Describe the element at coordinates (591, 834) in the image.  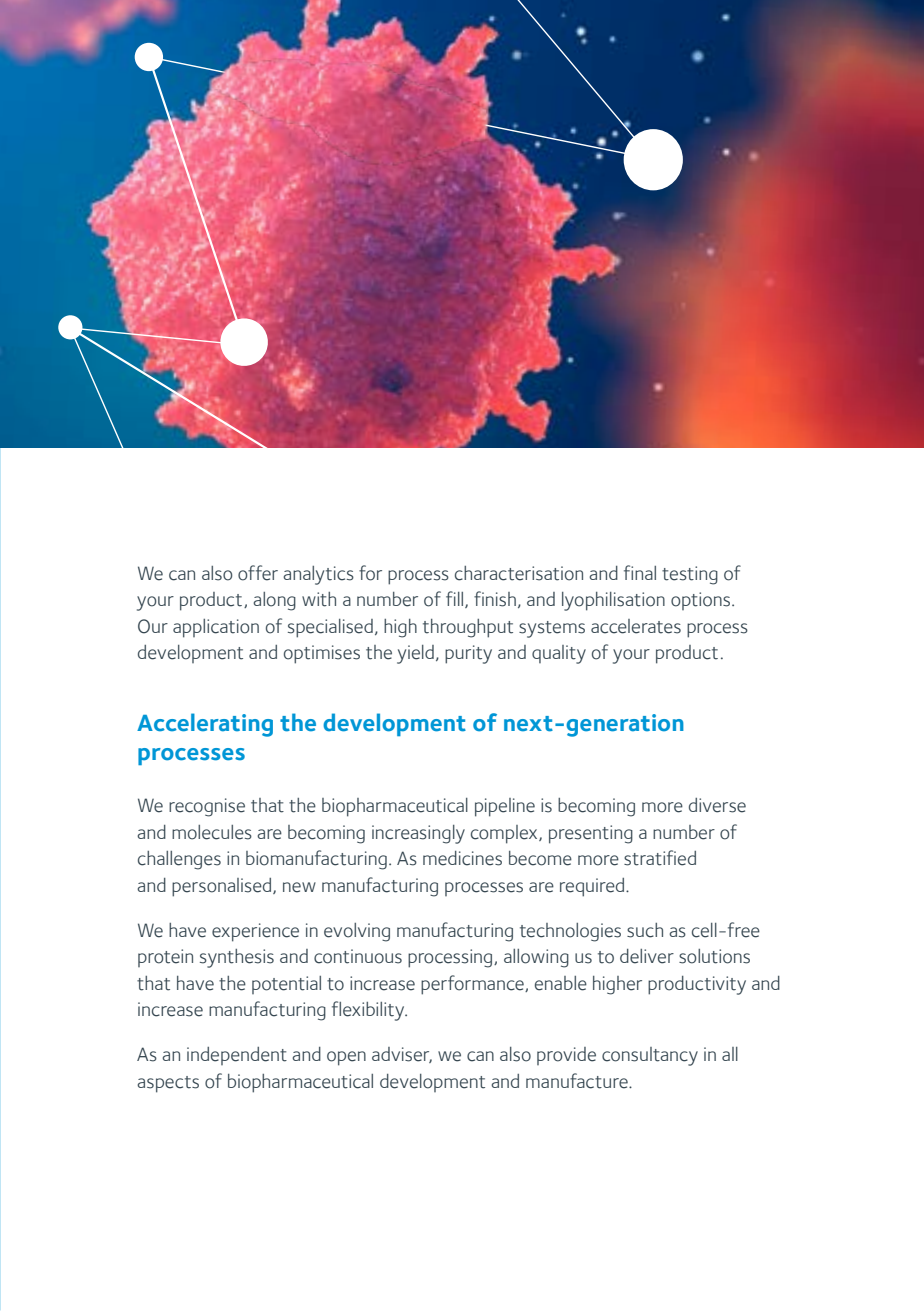
I see `presenting` at that location.
